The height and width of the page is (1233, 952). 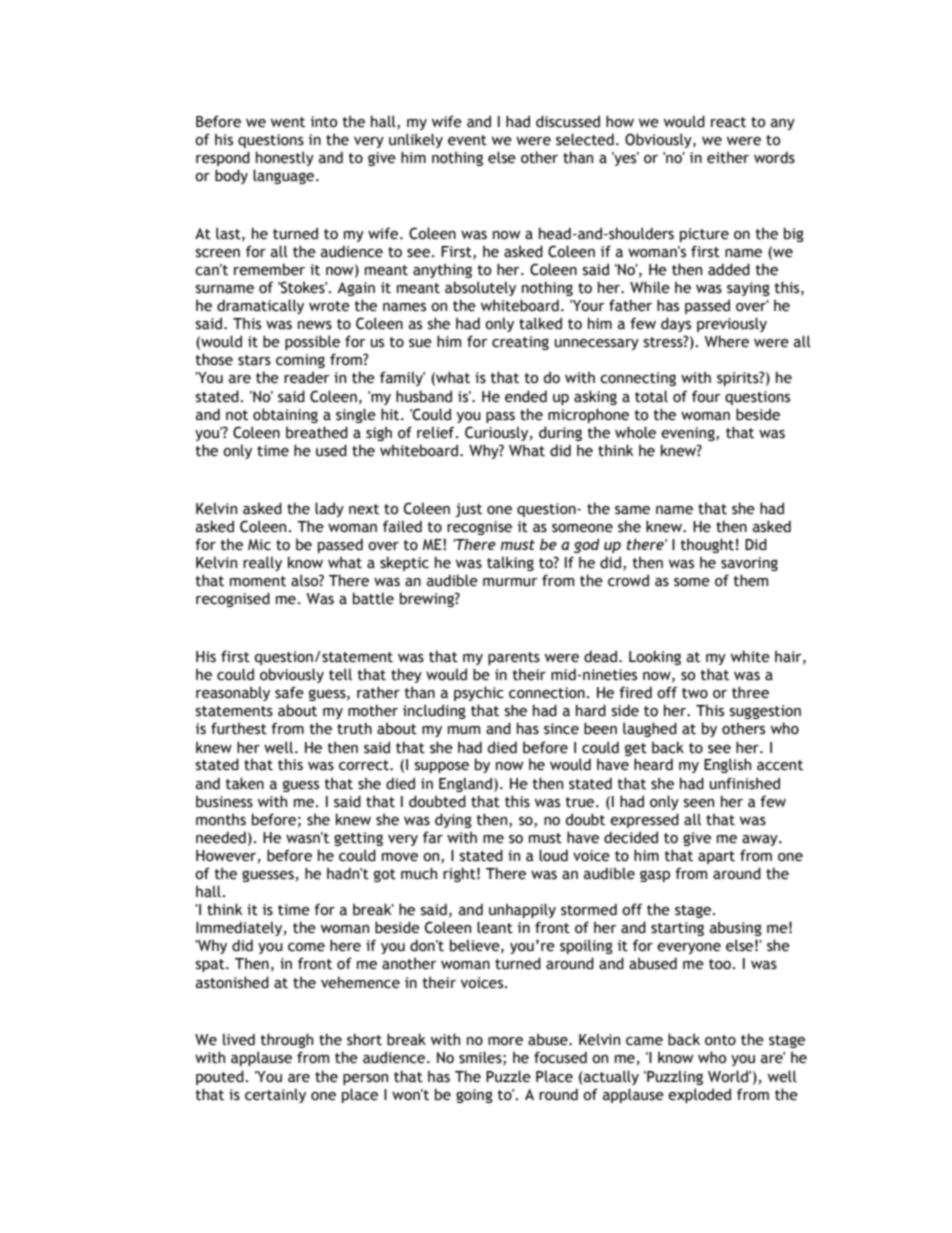 I want to click on either, so click(x=728, y=157).
